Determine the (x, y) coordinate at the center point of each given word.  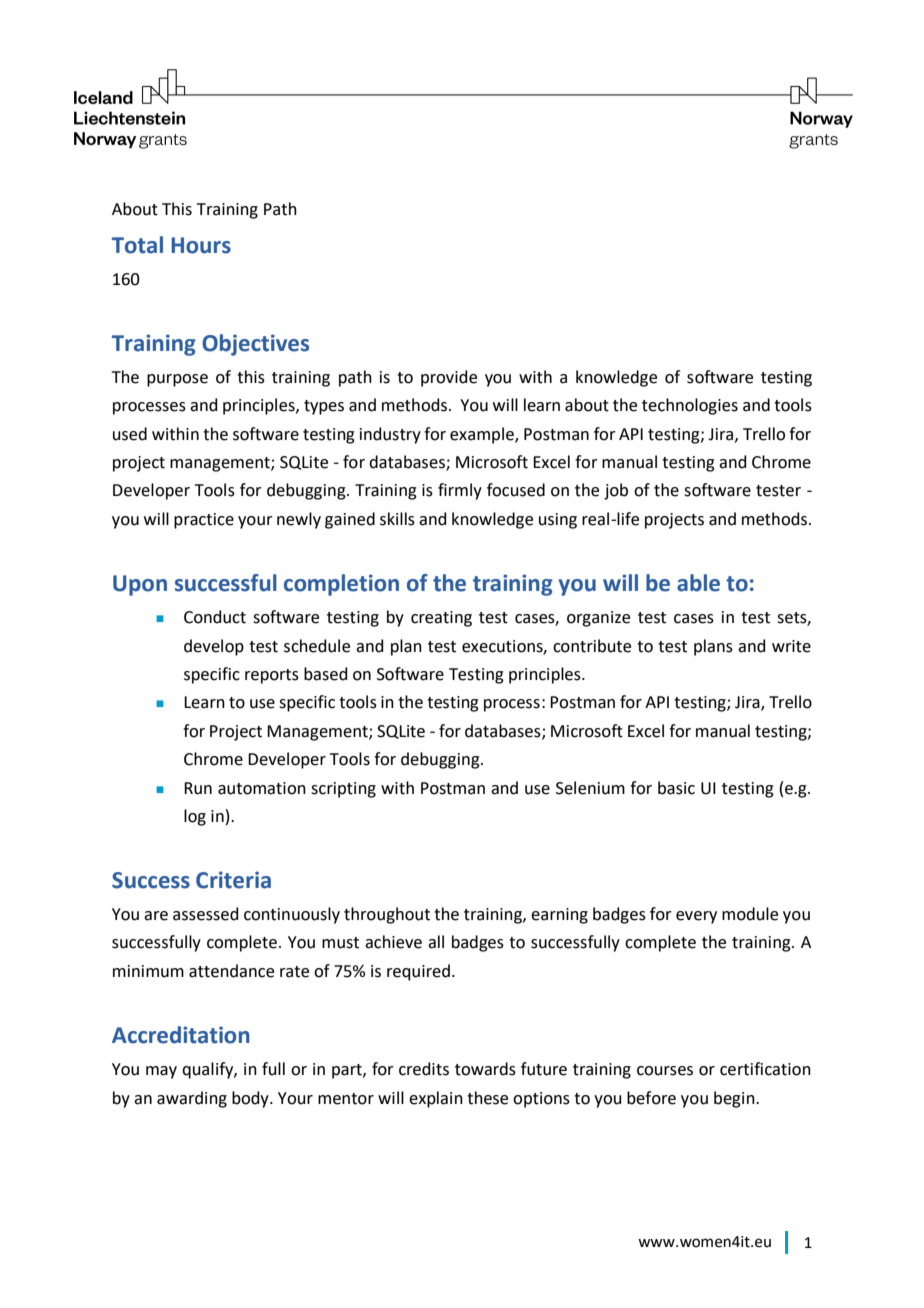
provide (449, 378)
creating (441, 619)
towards (485, 1069)
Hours (201, 245)
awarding (192, 1099)
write (791, 646)
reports (272, 676)
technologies (690, 406)
